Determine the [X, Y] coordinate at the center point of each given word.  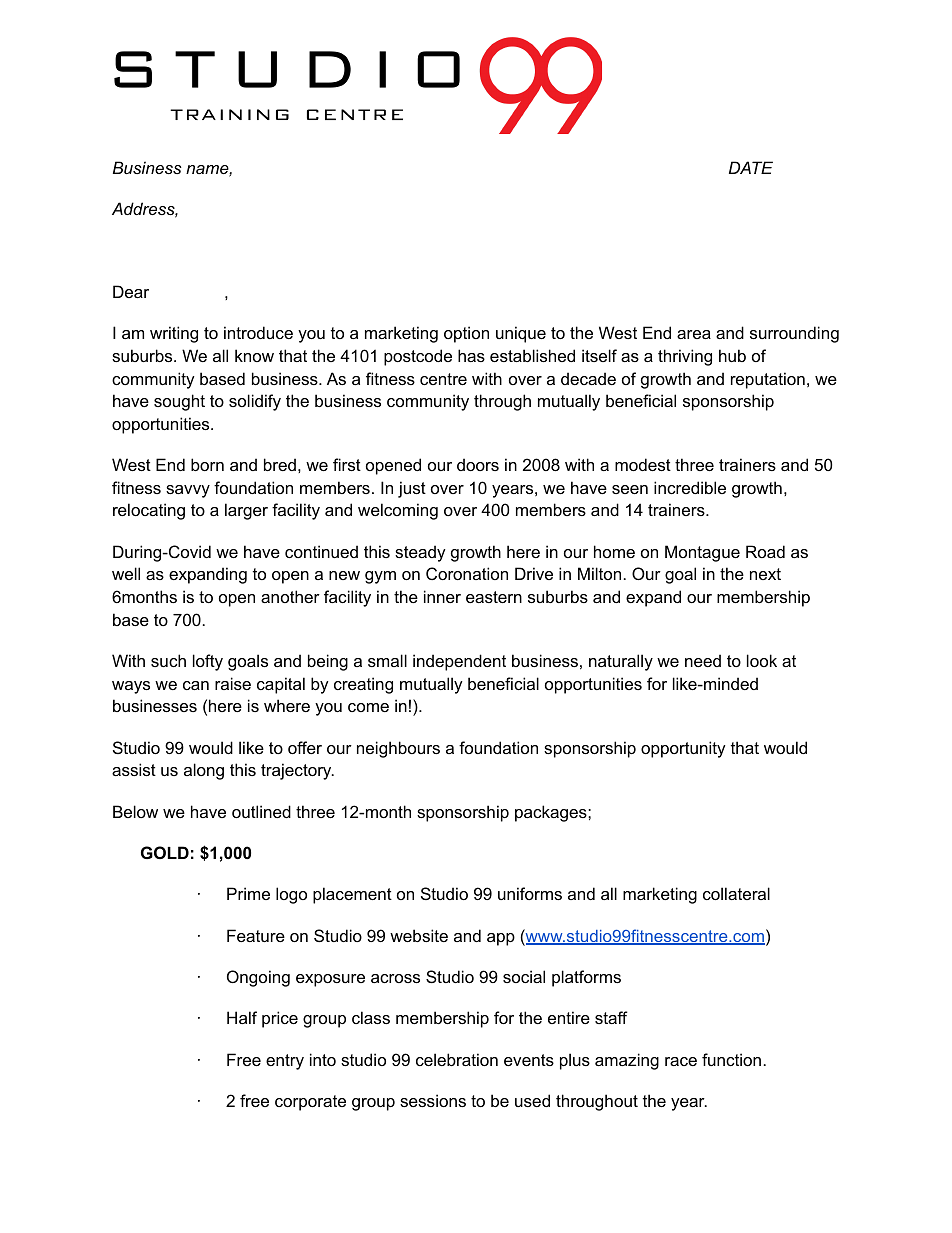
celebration [457, 1059]
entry [285, 1062]
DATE [751, 167]
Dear [131, 291]
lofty [208, 662]
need [703, 660]
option [466, 334]
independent [459, 662]
